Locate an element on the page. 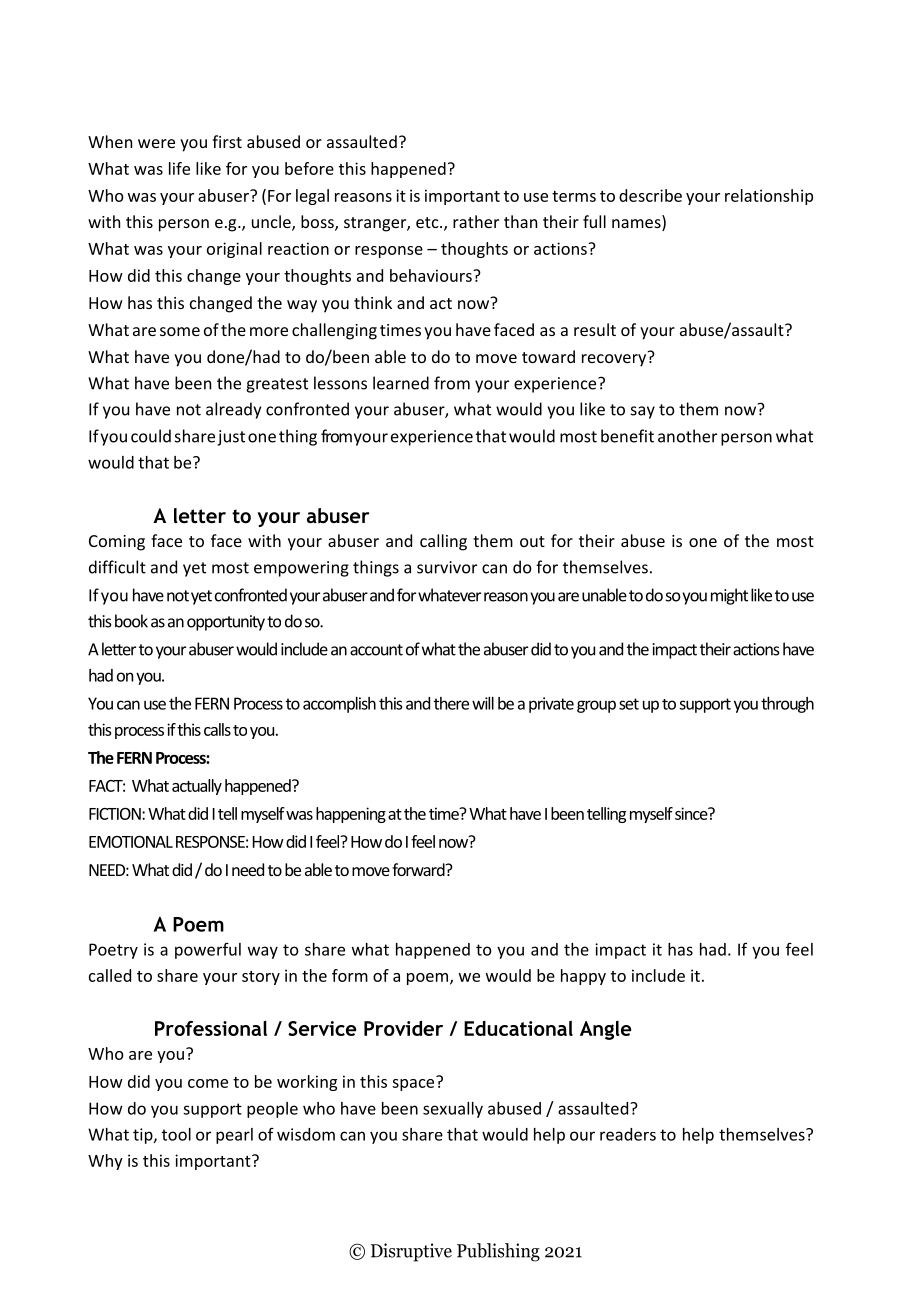 The image size is (924, 1308). etc is located at coordinates (428, 222).
